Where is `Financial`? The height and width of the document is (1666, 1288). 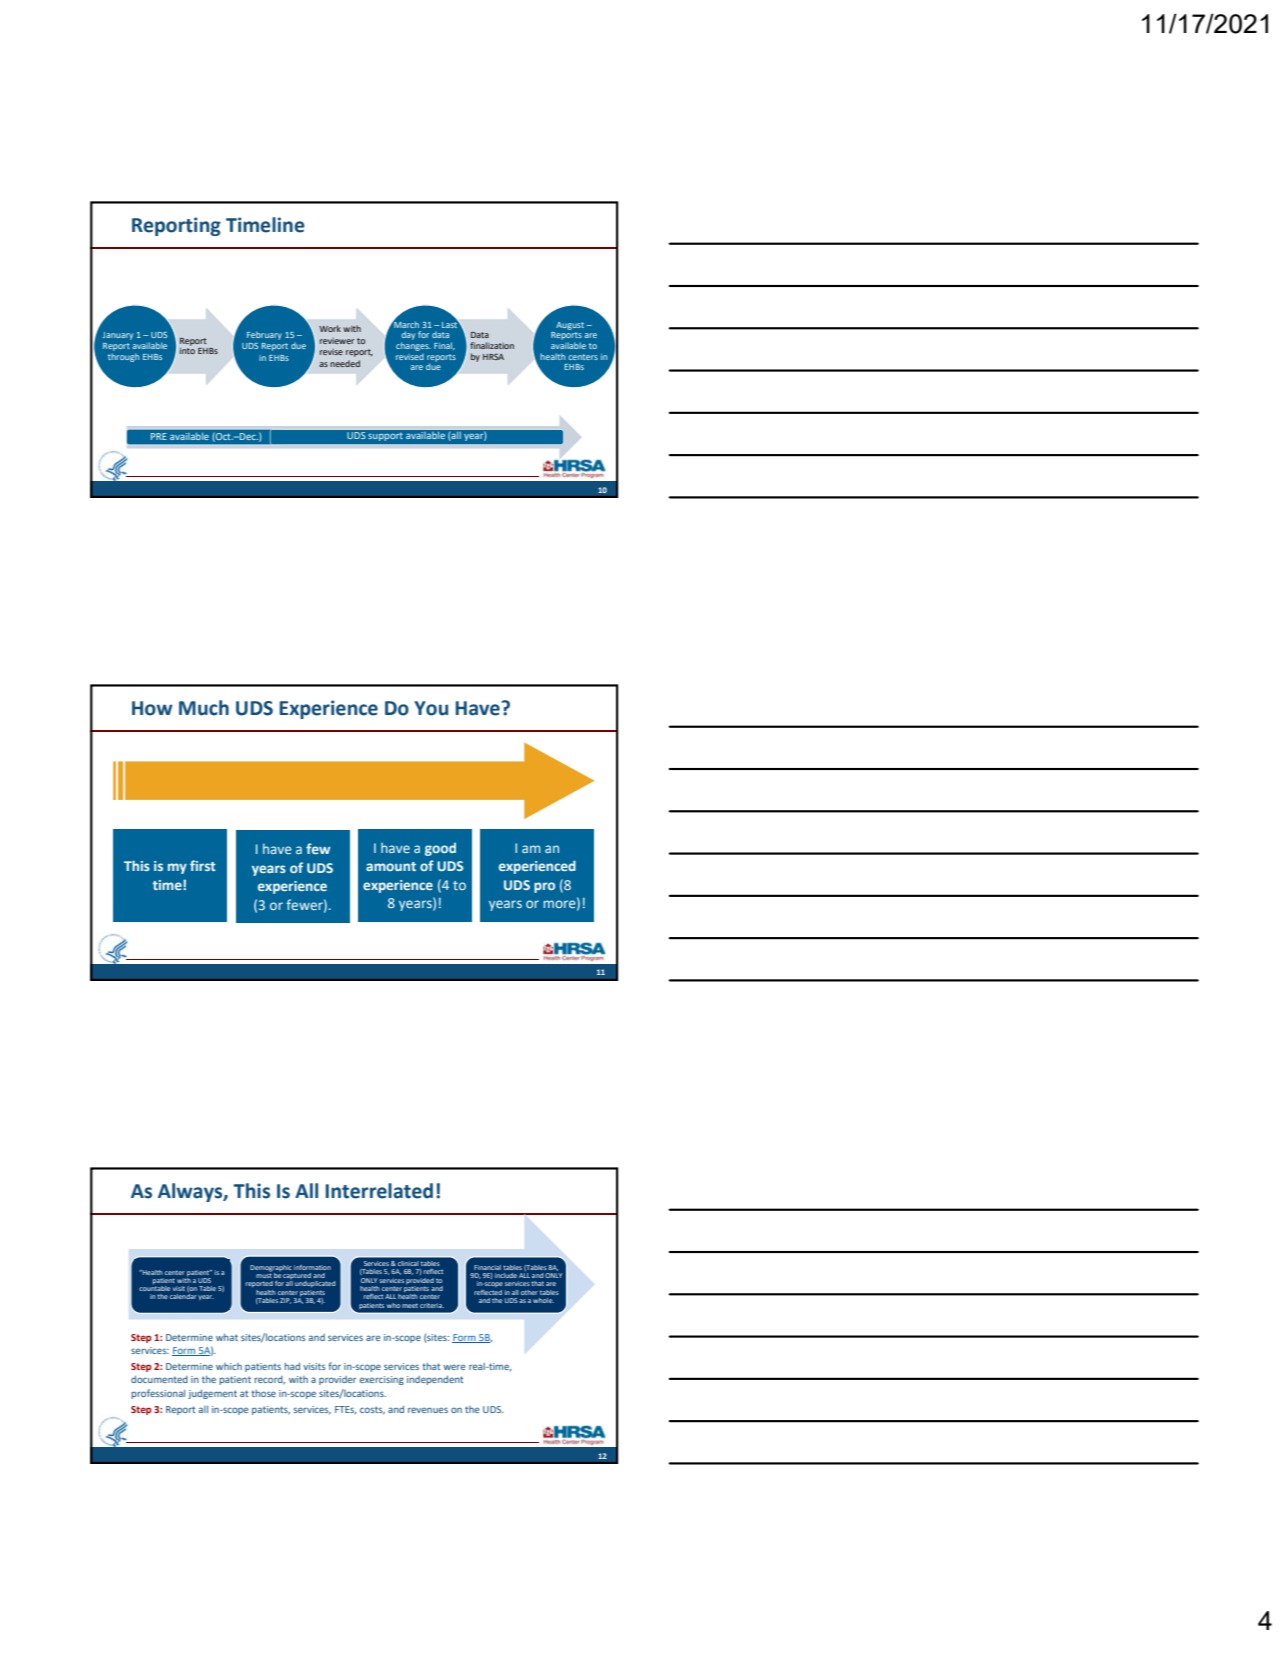 Financial is located at coordinates (487, 1267).
